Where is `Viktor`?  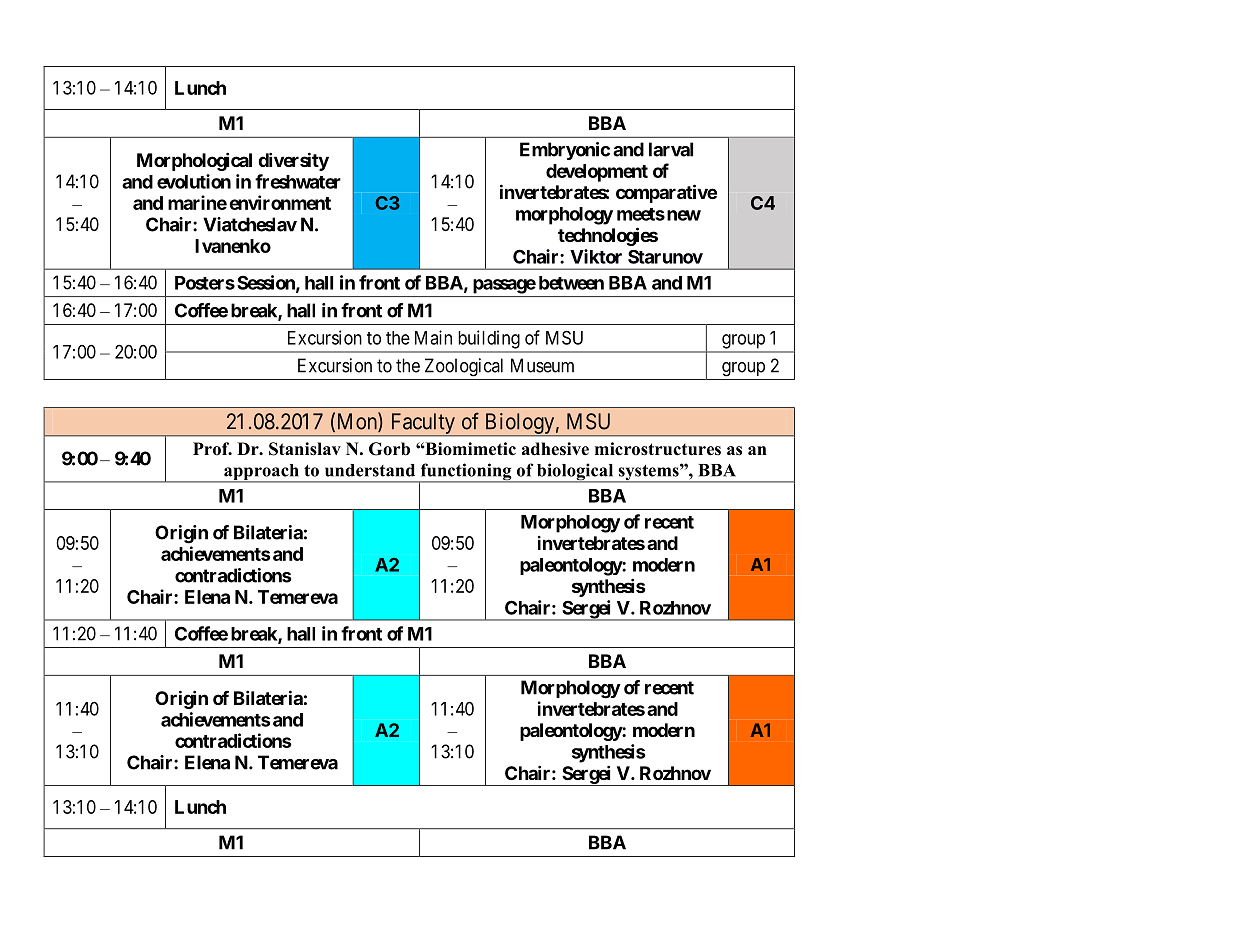 Viktor is located at coordinates (596, 256).
